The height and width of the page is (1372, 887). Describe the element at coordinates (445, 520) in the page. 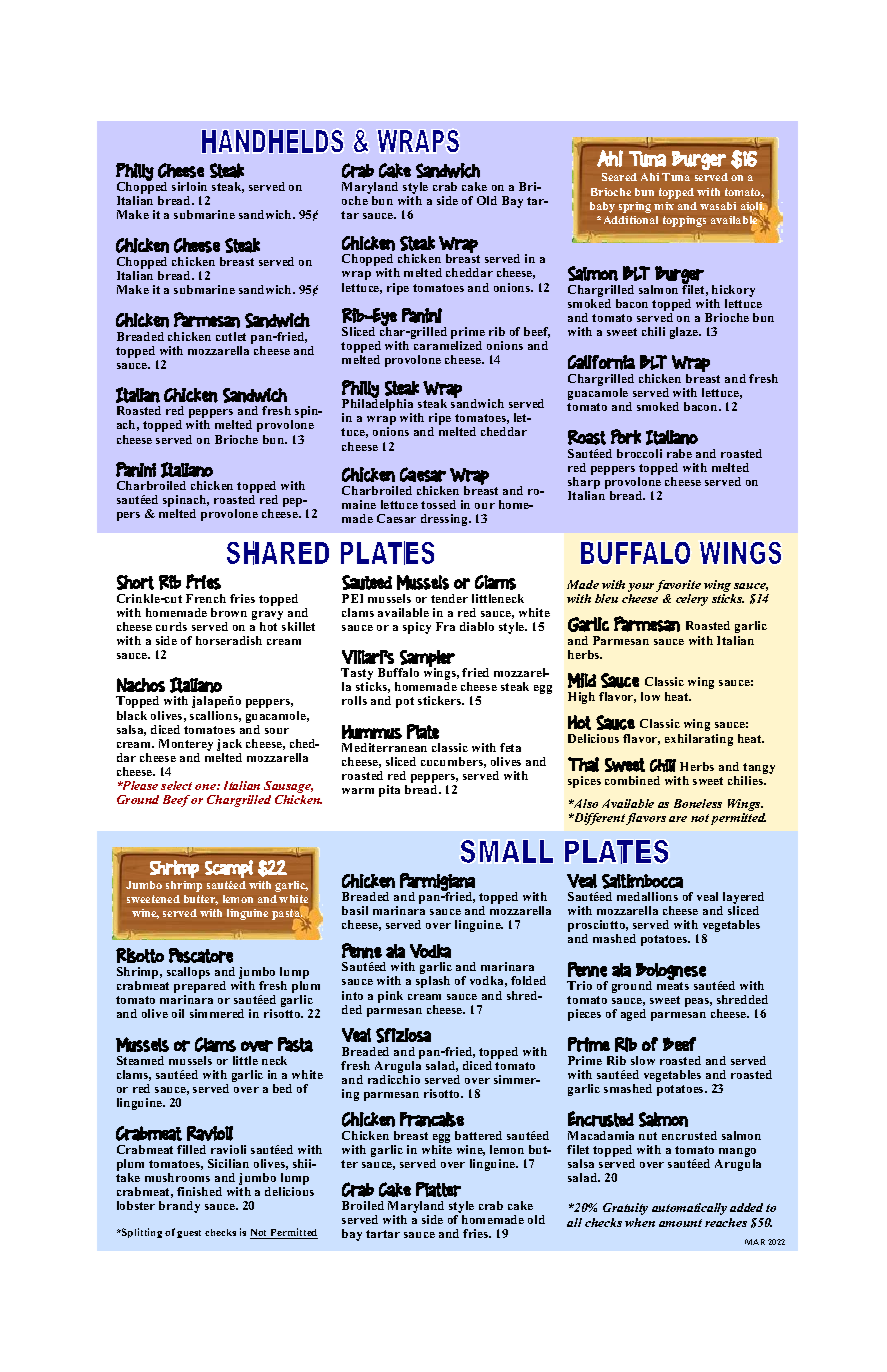

I see `dressing` at that location.
